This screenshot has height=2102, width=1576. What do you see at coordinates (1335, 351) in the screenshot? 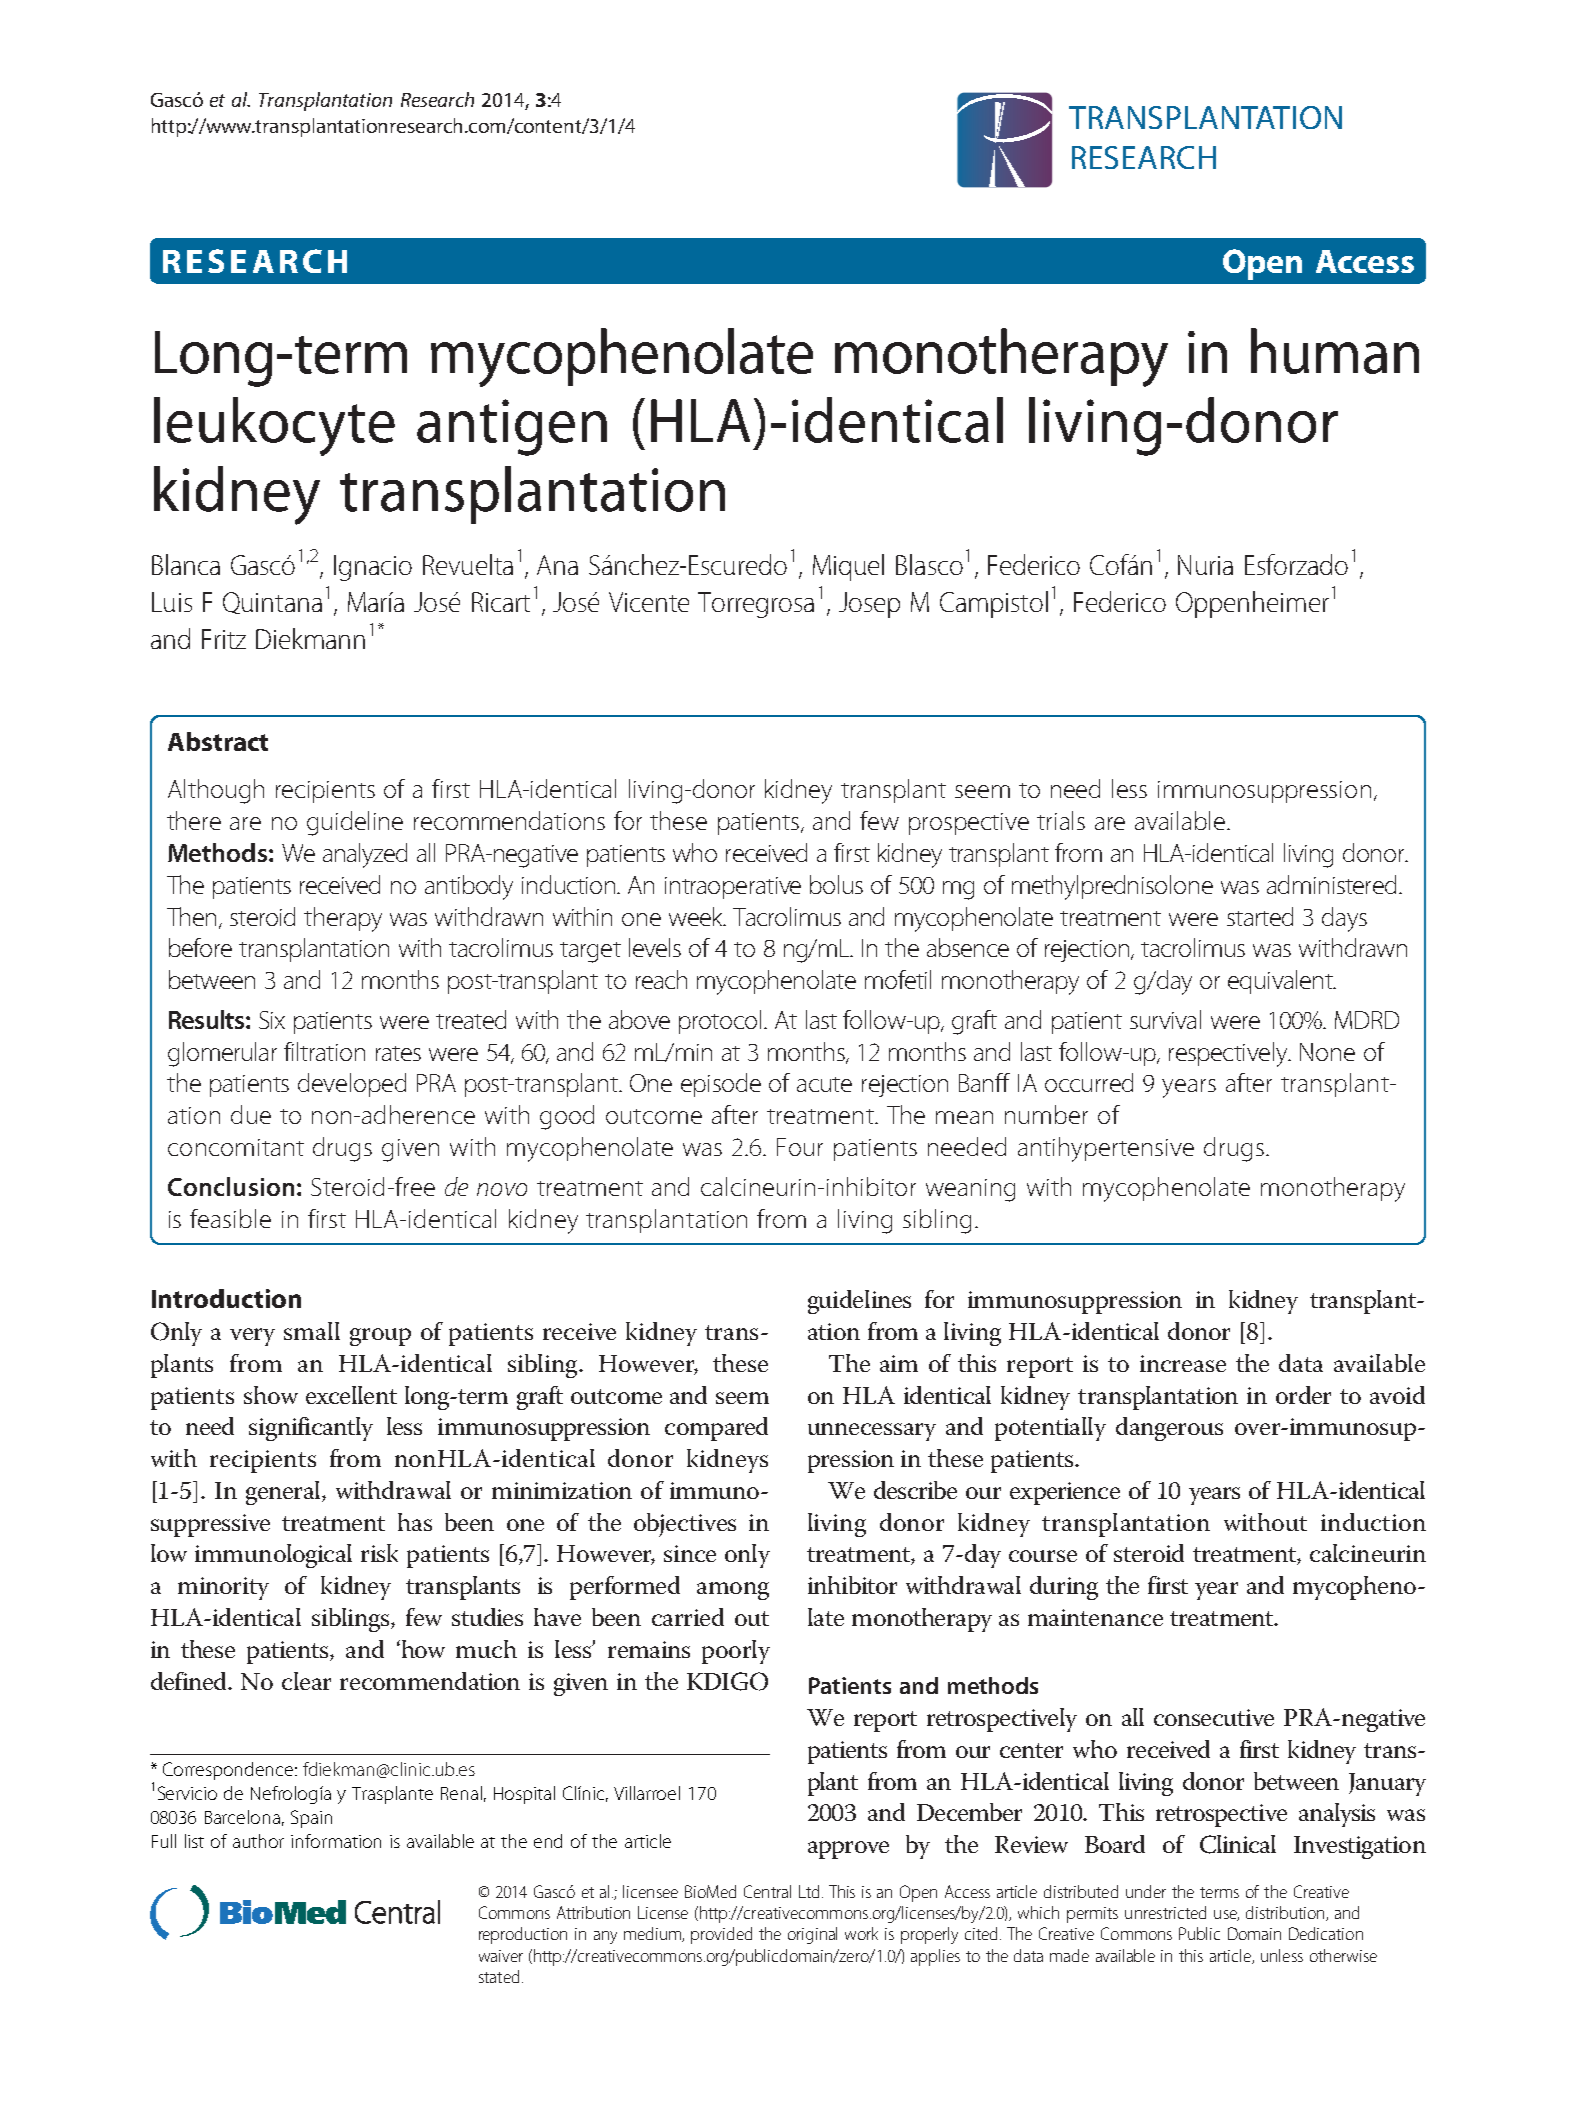
I see `human` at bounding box center [1335, 351].
